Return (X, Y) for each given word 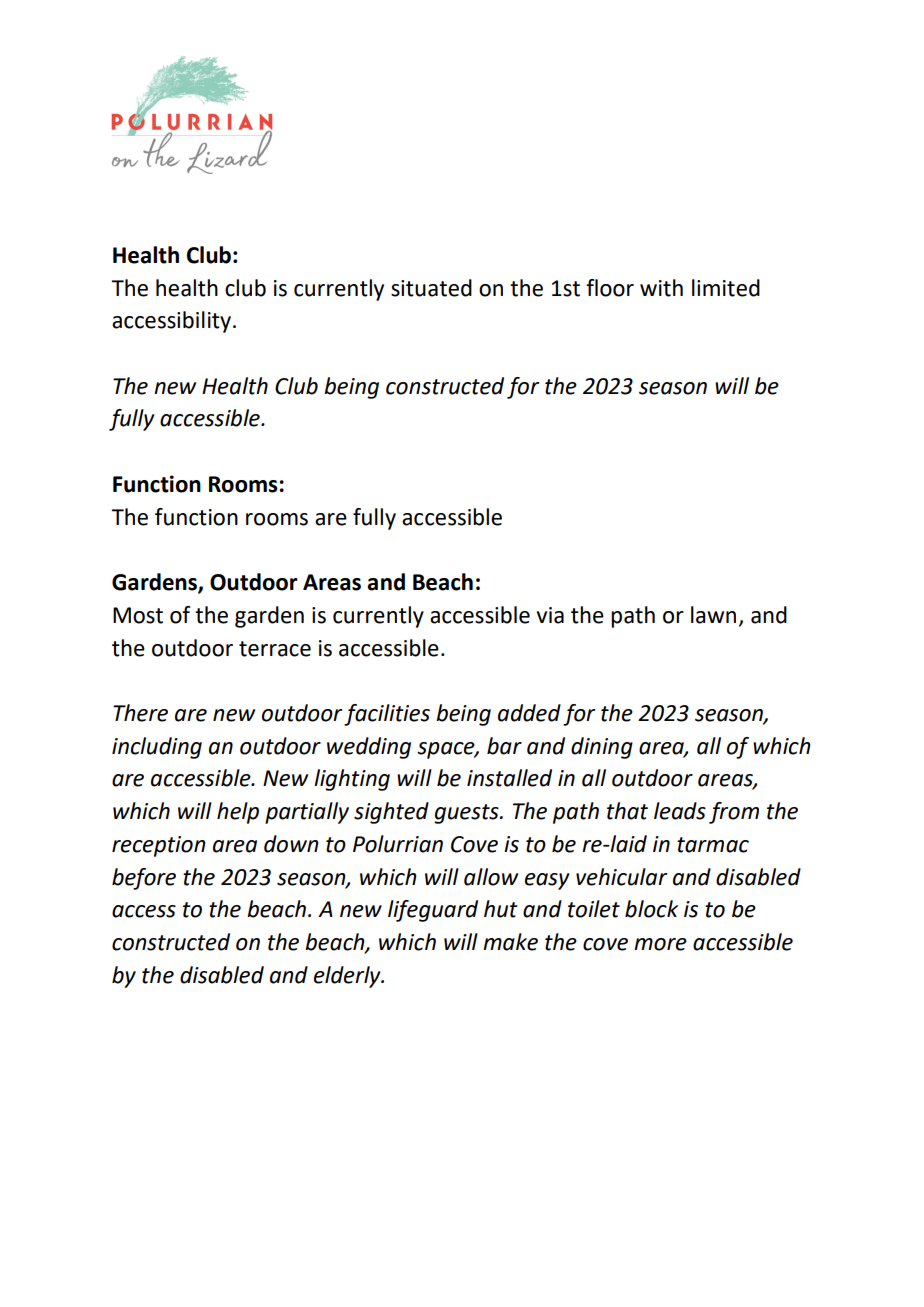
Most (138, 615)
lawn (713, 615)
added (529, 713)
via (550, 615)
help (238, 813)
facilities (387, 715)
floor (610, 288)
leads (680, 811)
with (661, 288)
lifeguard (433, 911)
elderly (348, 977)
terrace (275, 649)
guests (467, 814)
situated (431, 288)
